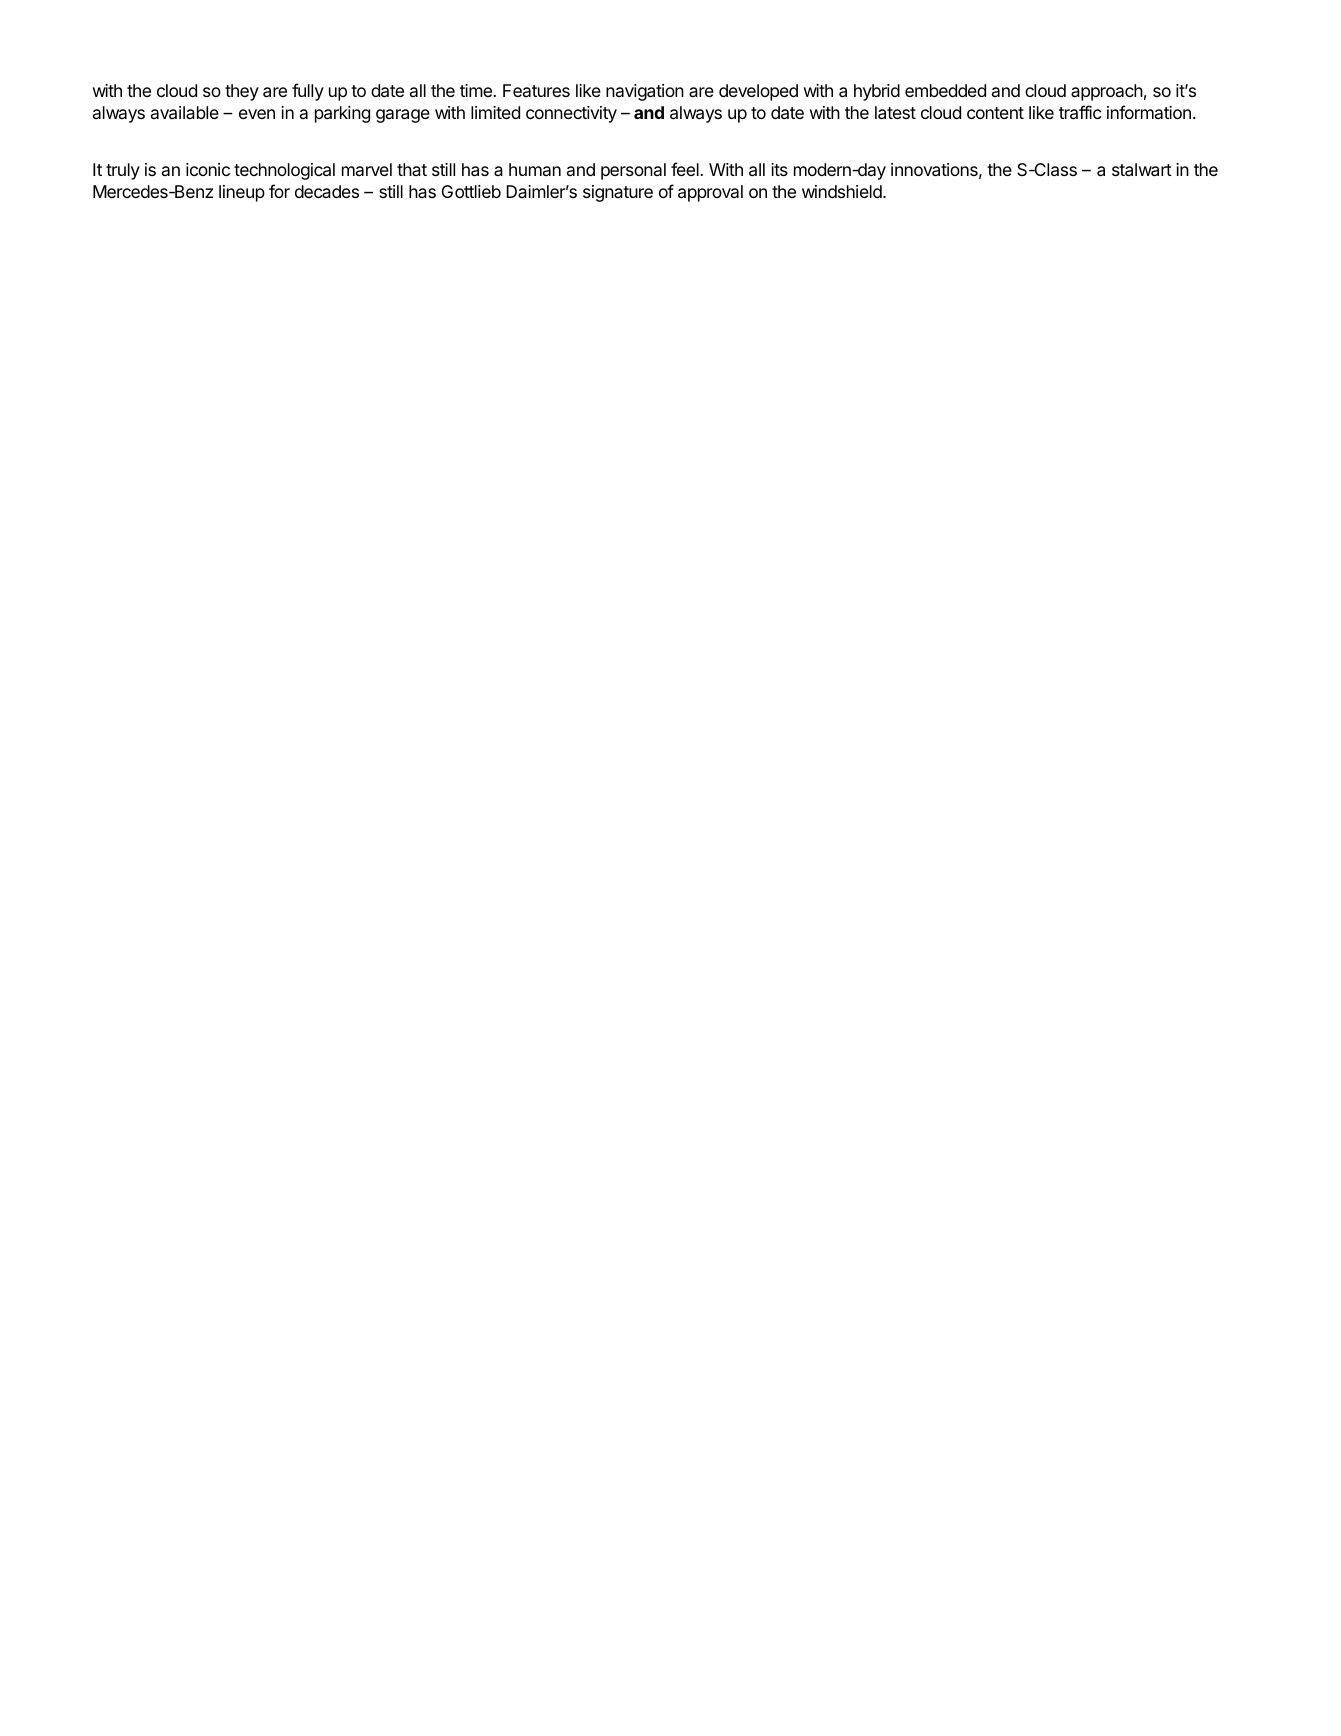 This page has height=1736, width=1341. I want to click on iconic, so click(208, 169).
